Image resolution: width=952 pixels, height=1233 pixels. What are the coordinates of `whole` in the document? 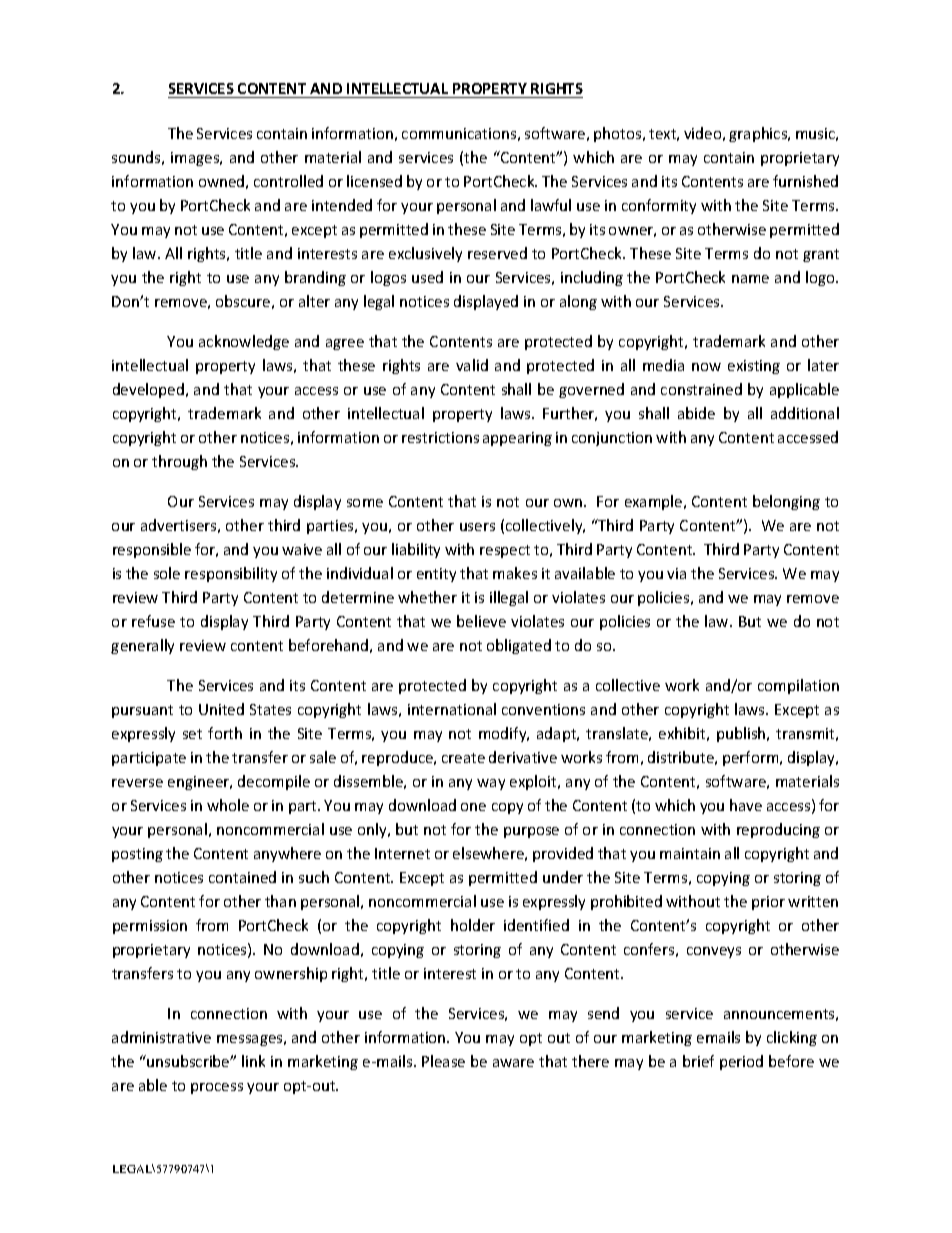 It's located at (228, 805).
